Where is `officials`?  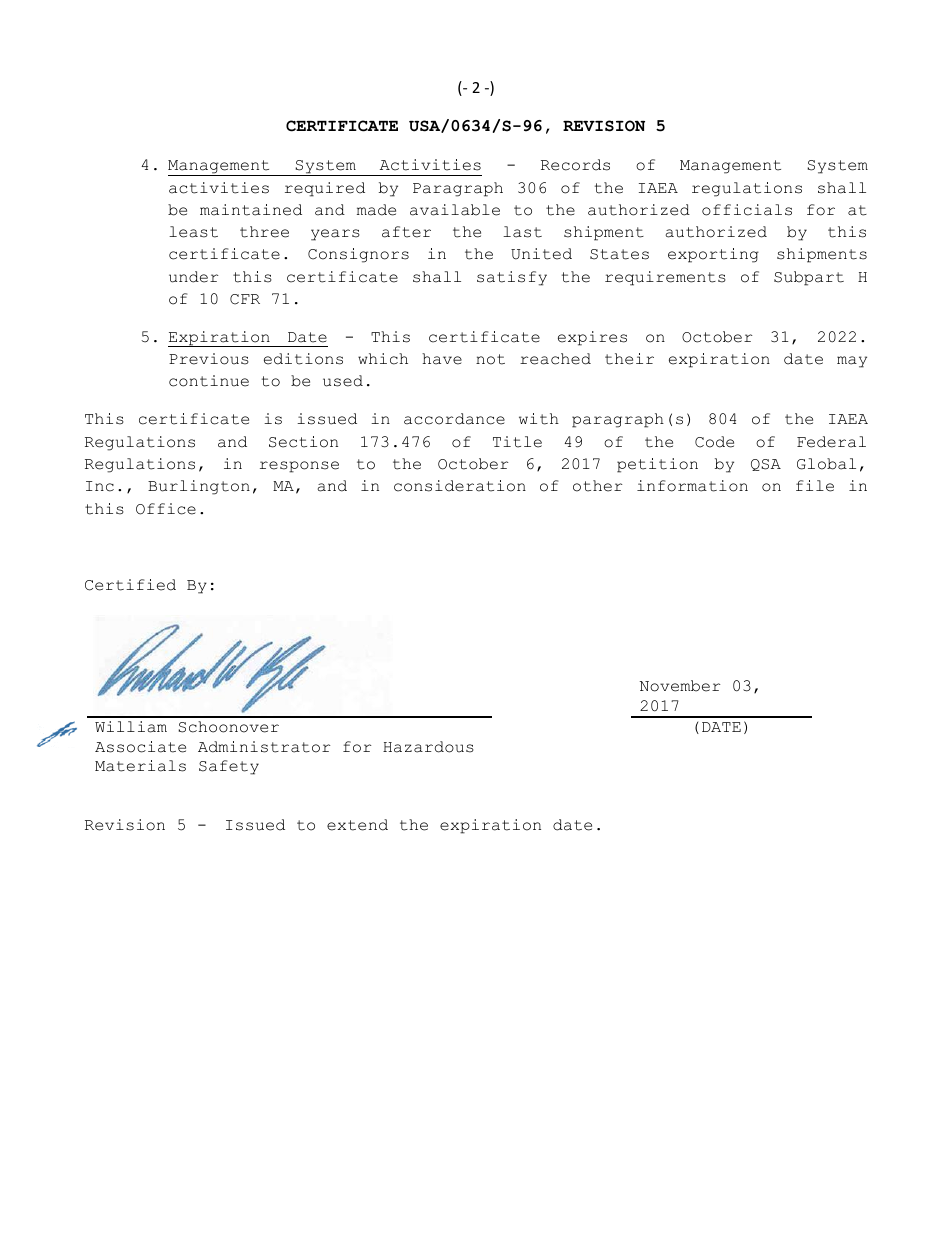
officials is located at coordinates (747, 210).
